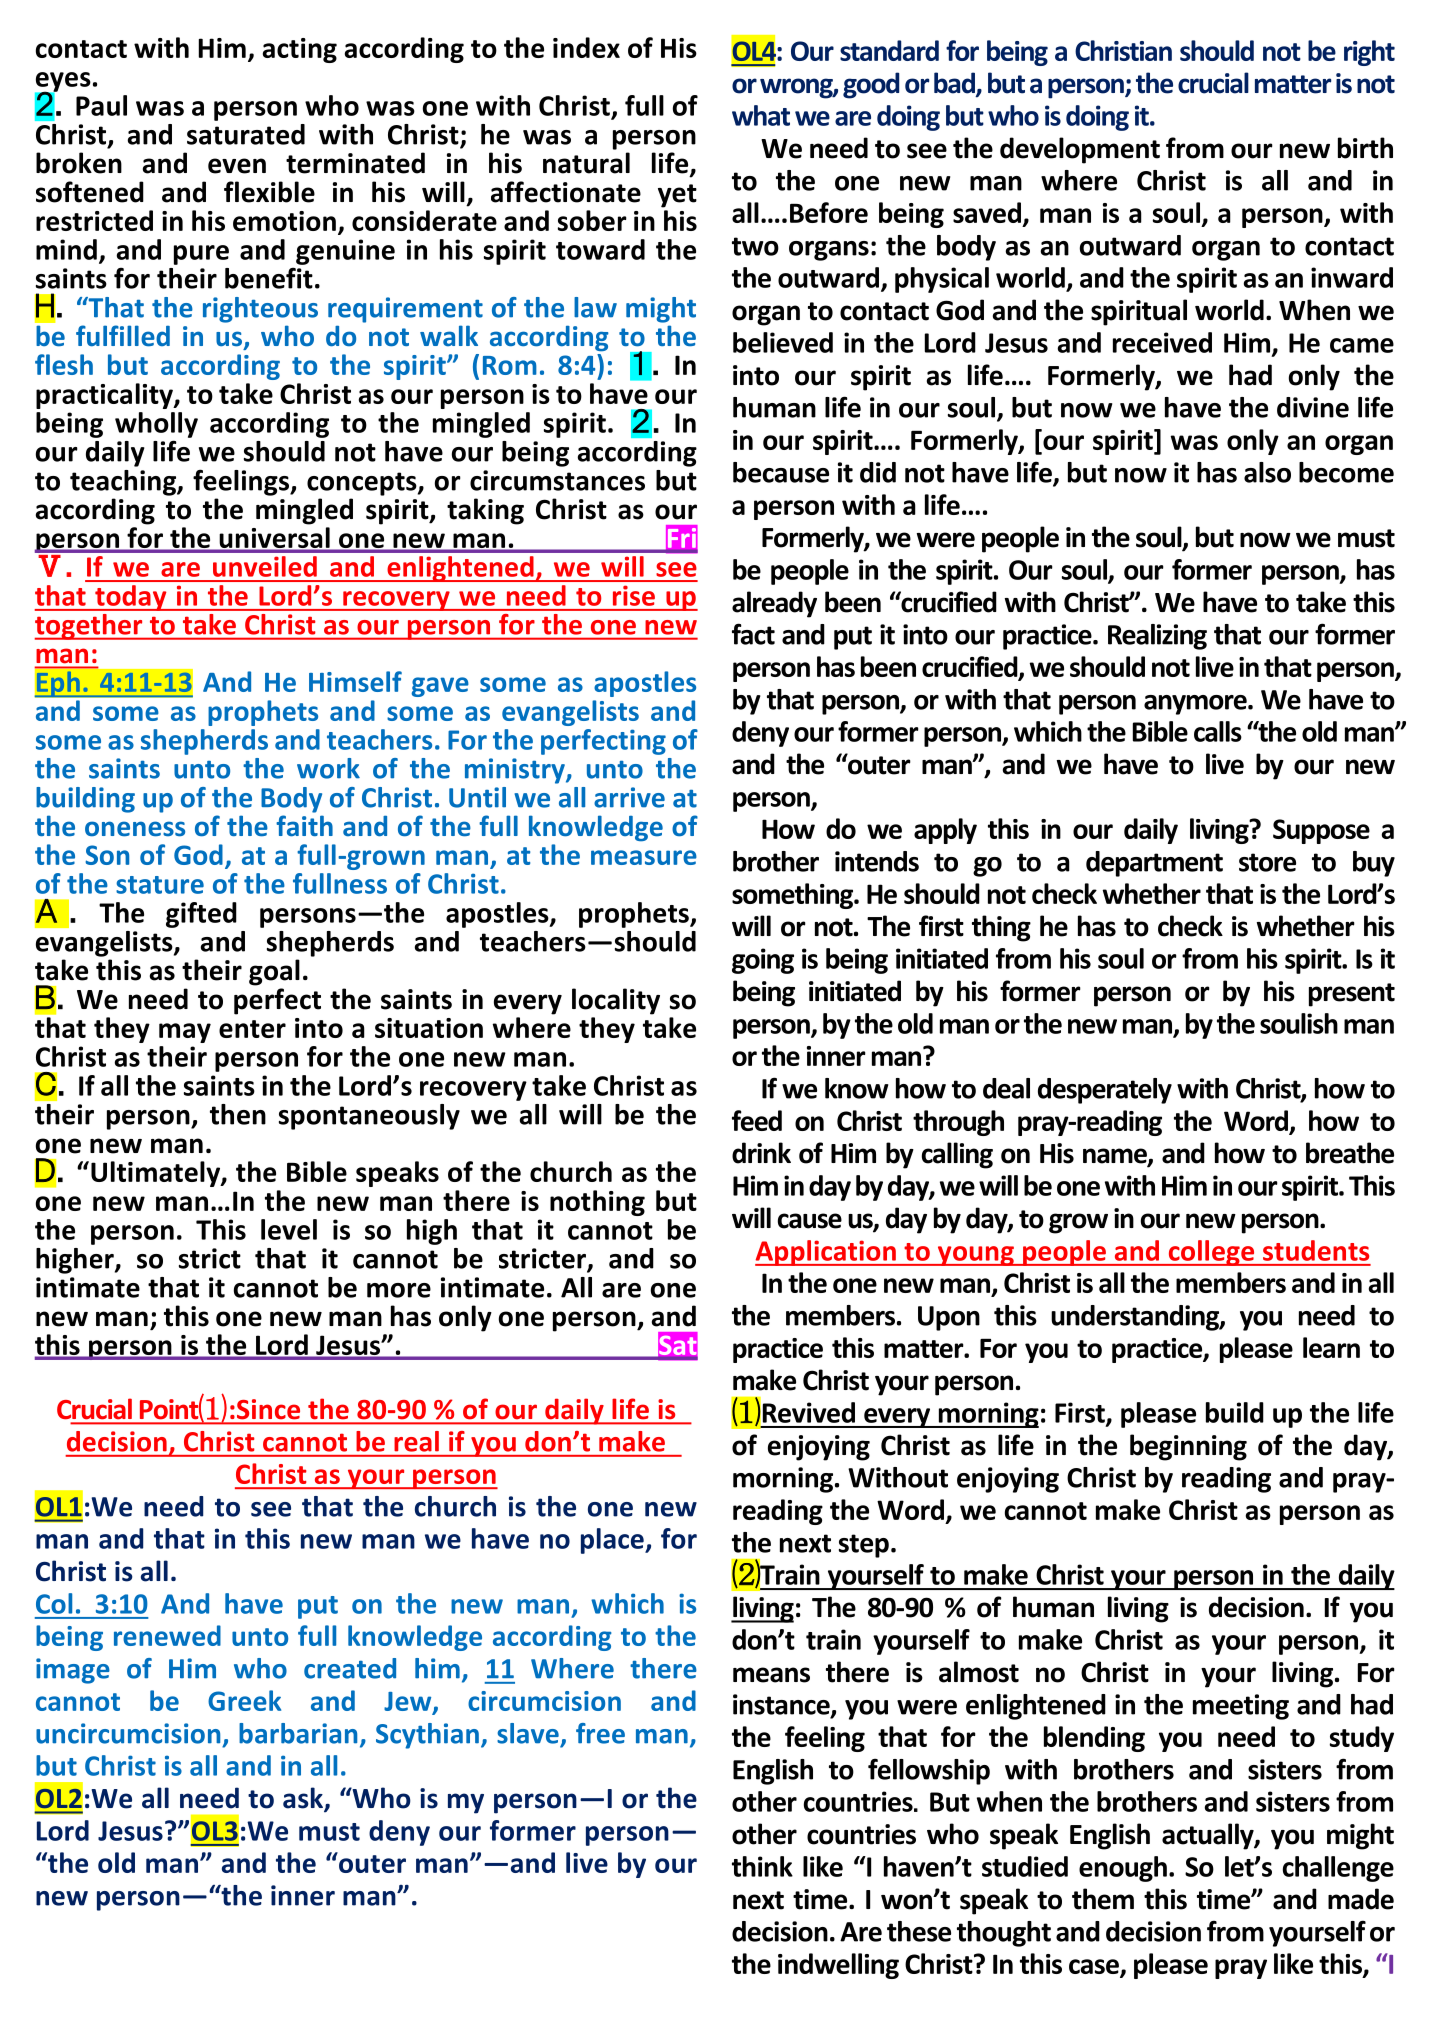 The image size is (1429, 2022). Describe the element at coordinates (304, 826) in the page. I see `faith` at that location.
